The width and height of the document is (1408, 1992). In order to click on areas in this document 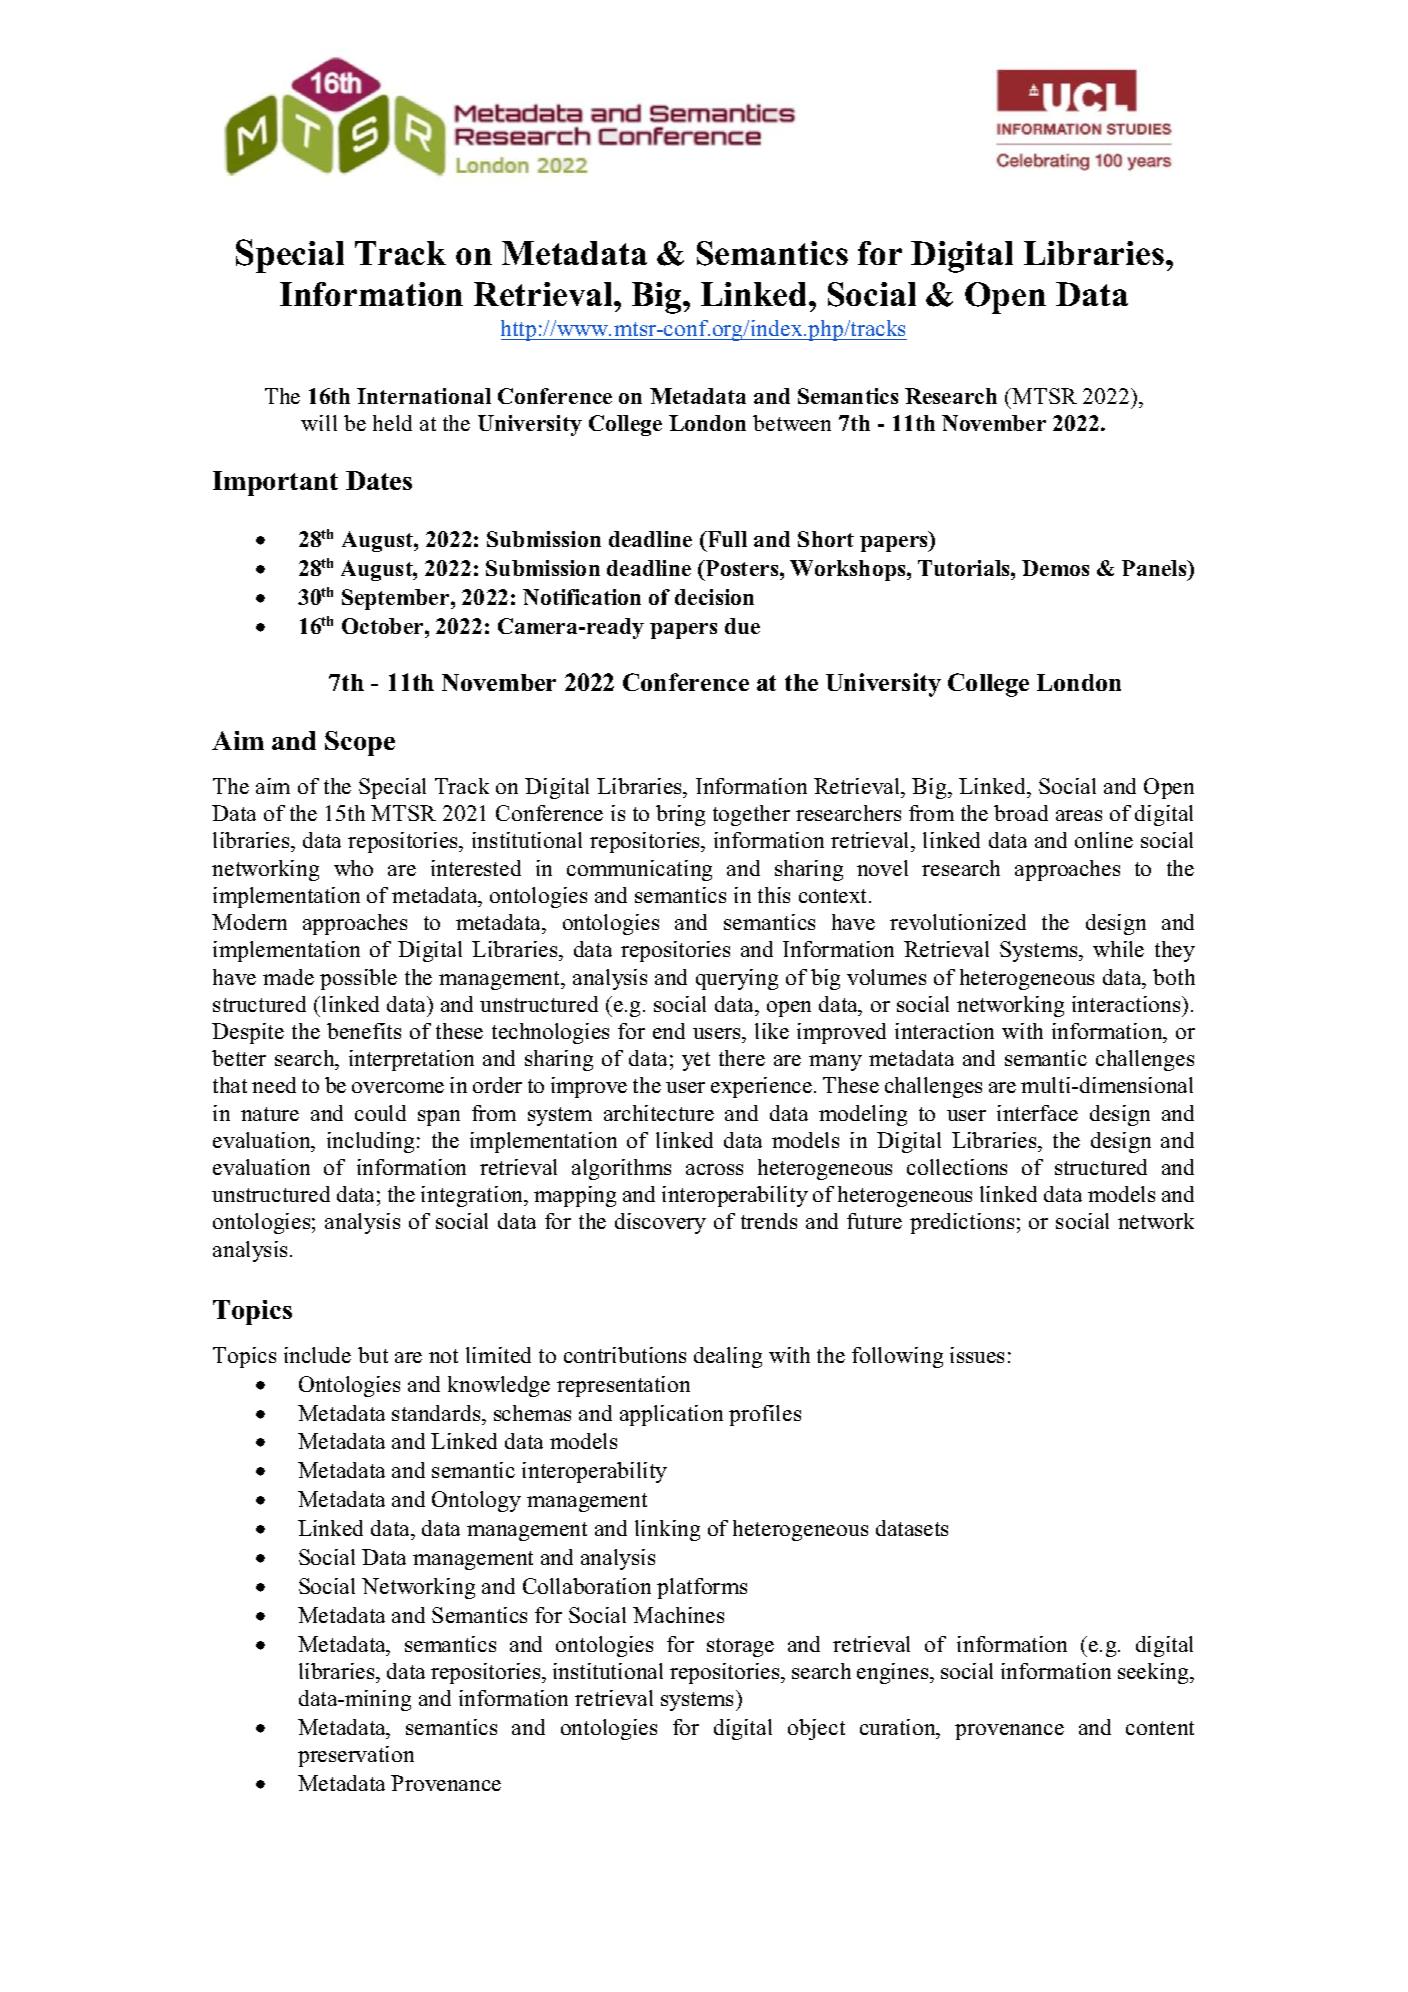, I will do `click(1079, 815)`.
